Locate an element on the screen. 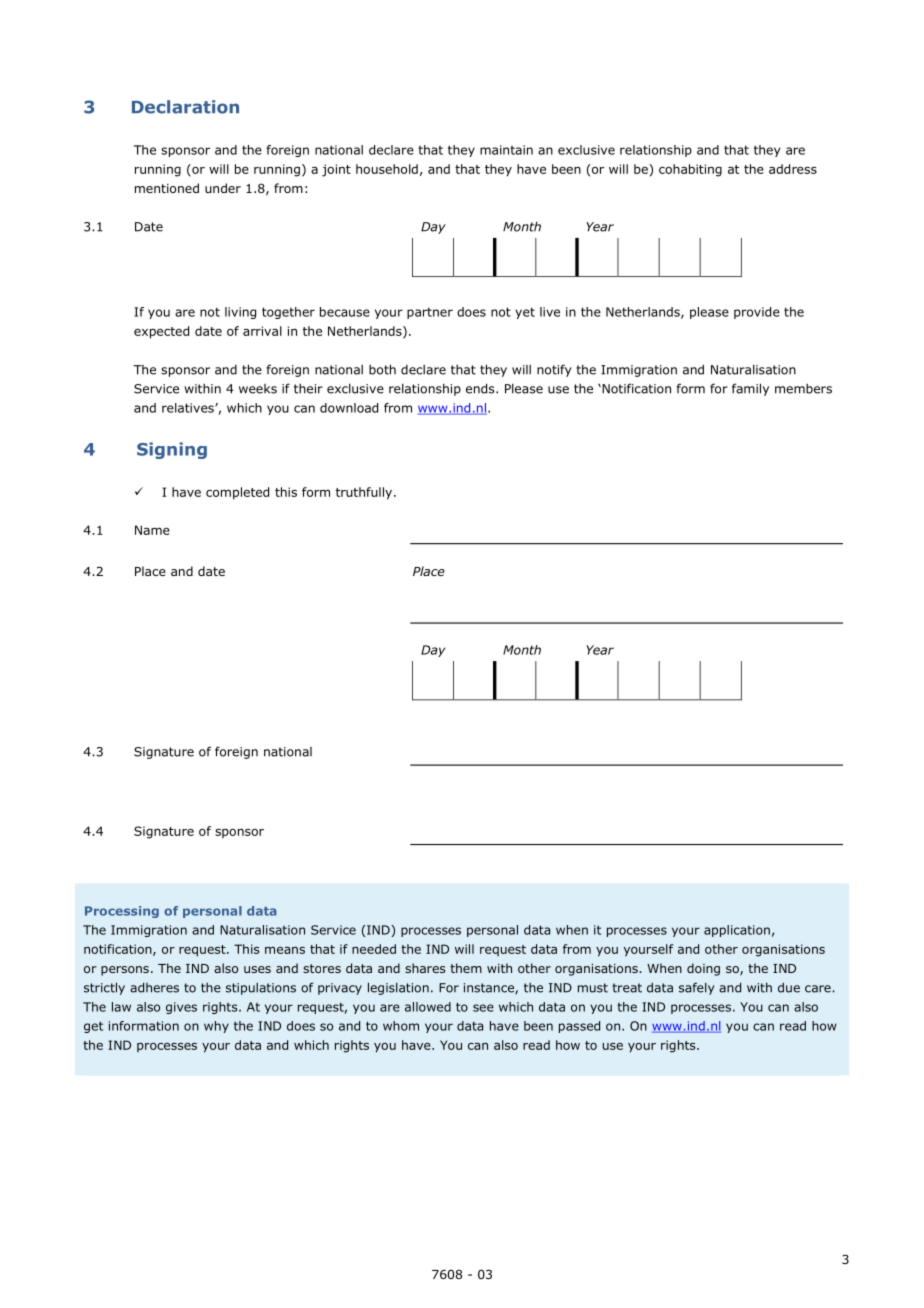  gives is located at coordinates (181, 1008).
